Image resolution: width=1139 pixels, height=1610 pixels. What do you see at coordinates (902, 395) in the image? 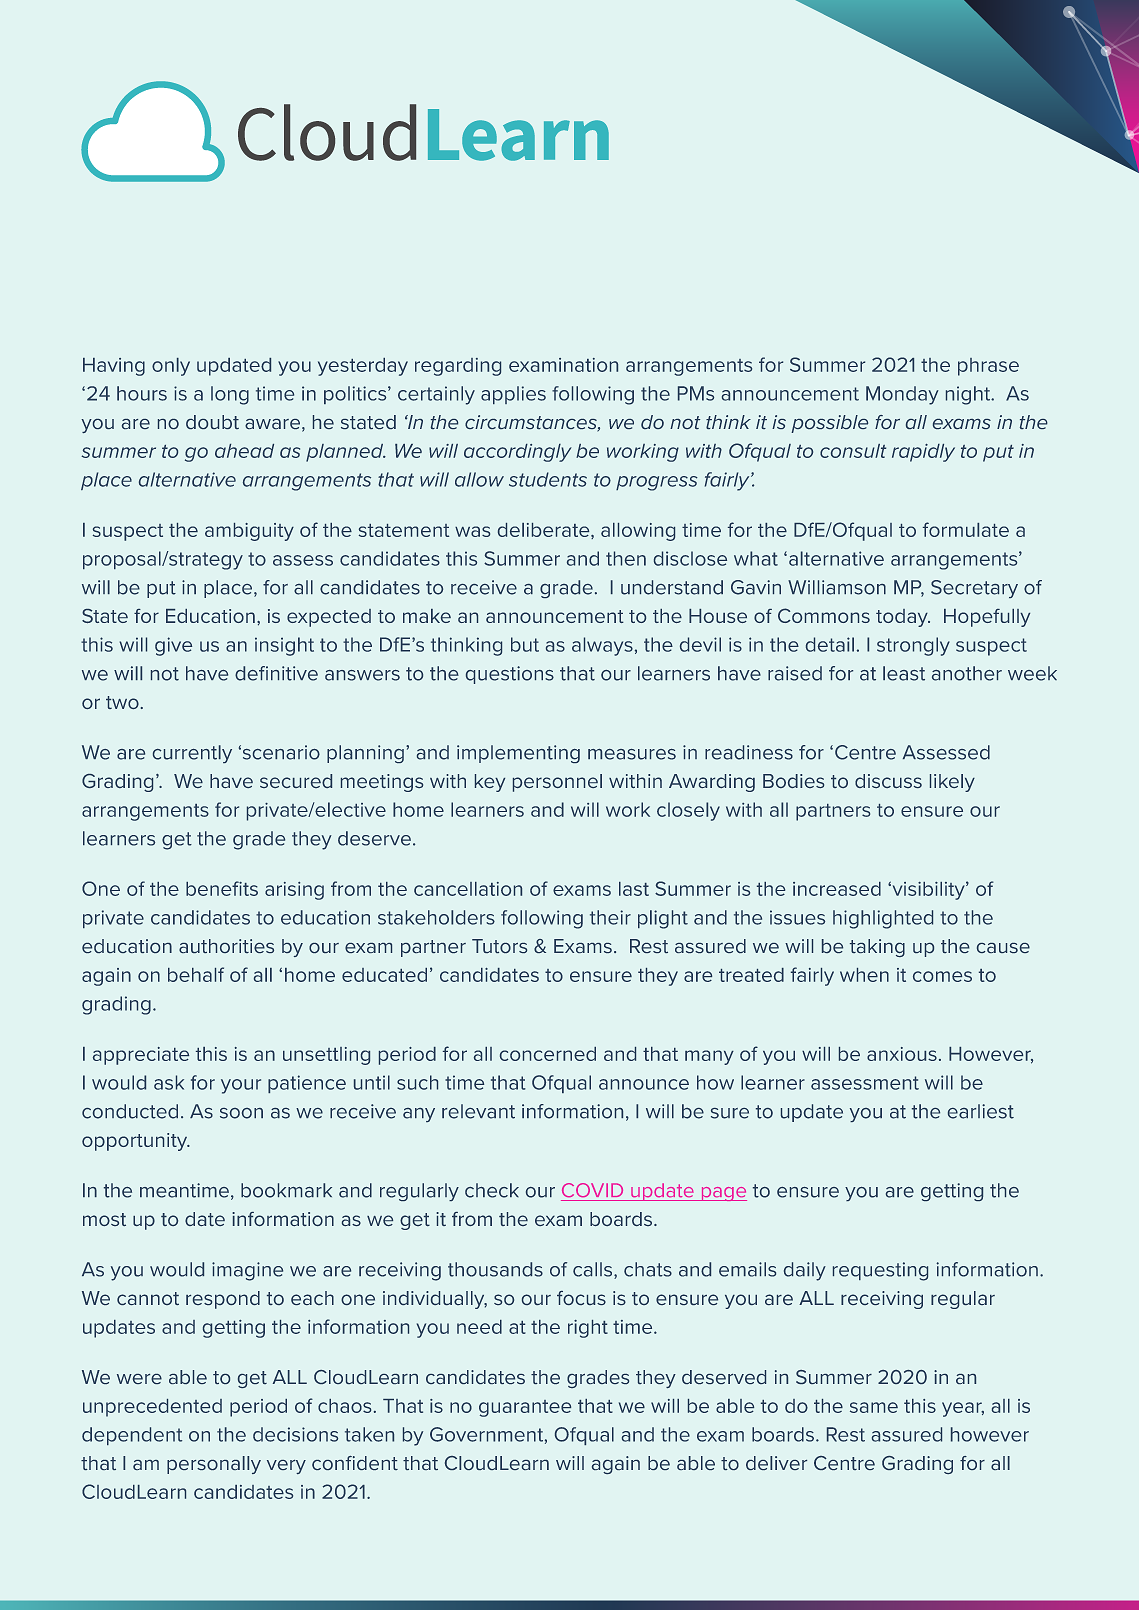
I see `Monday` at bounding box center [902, 395].
